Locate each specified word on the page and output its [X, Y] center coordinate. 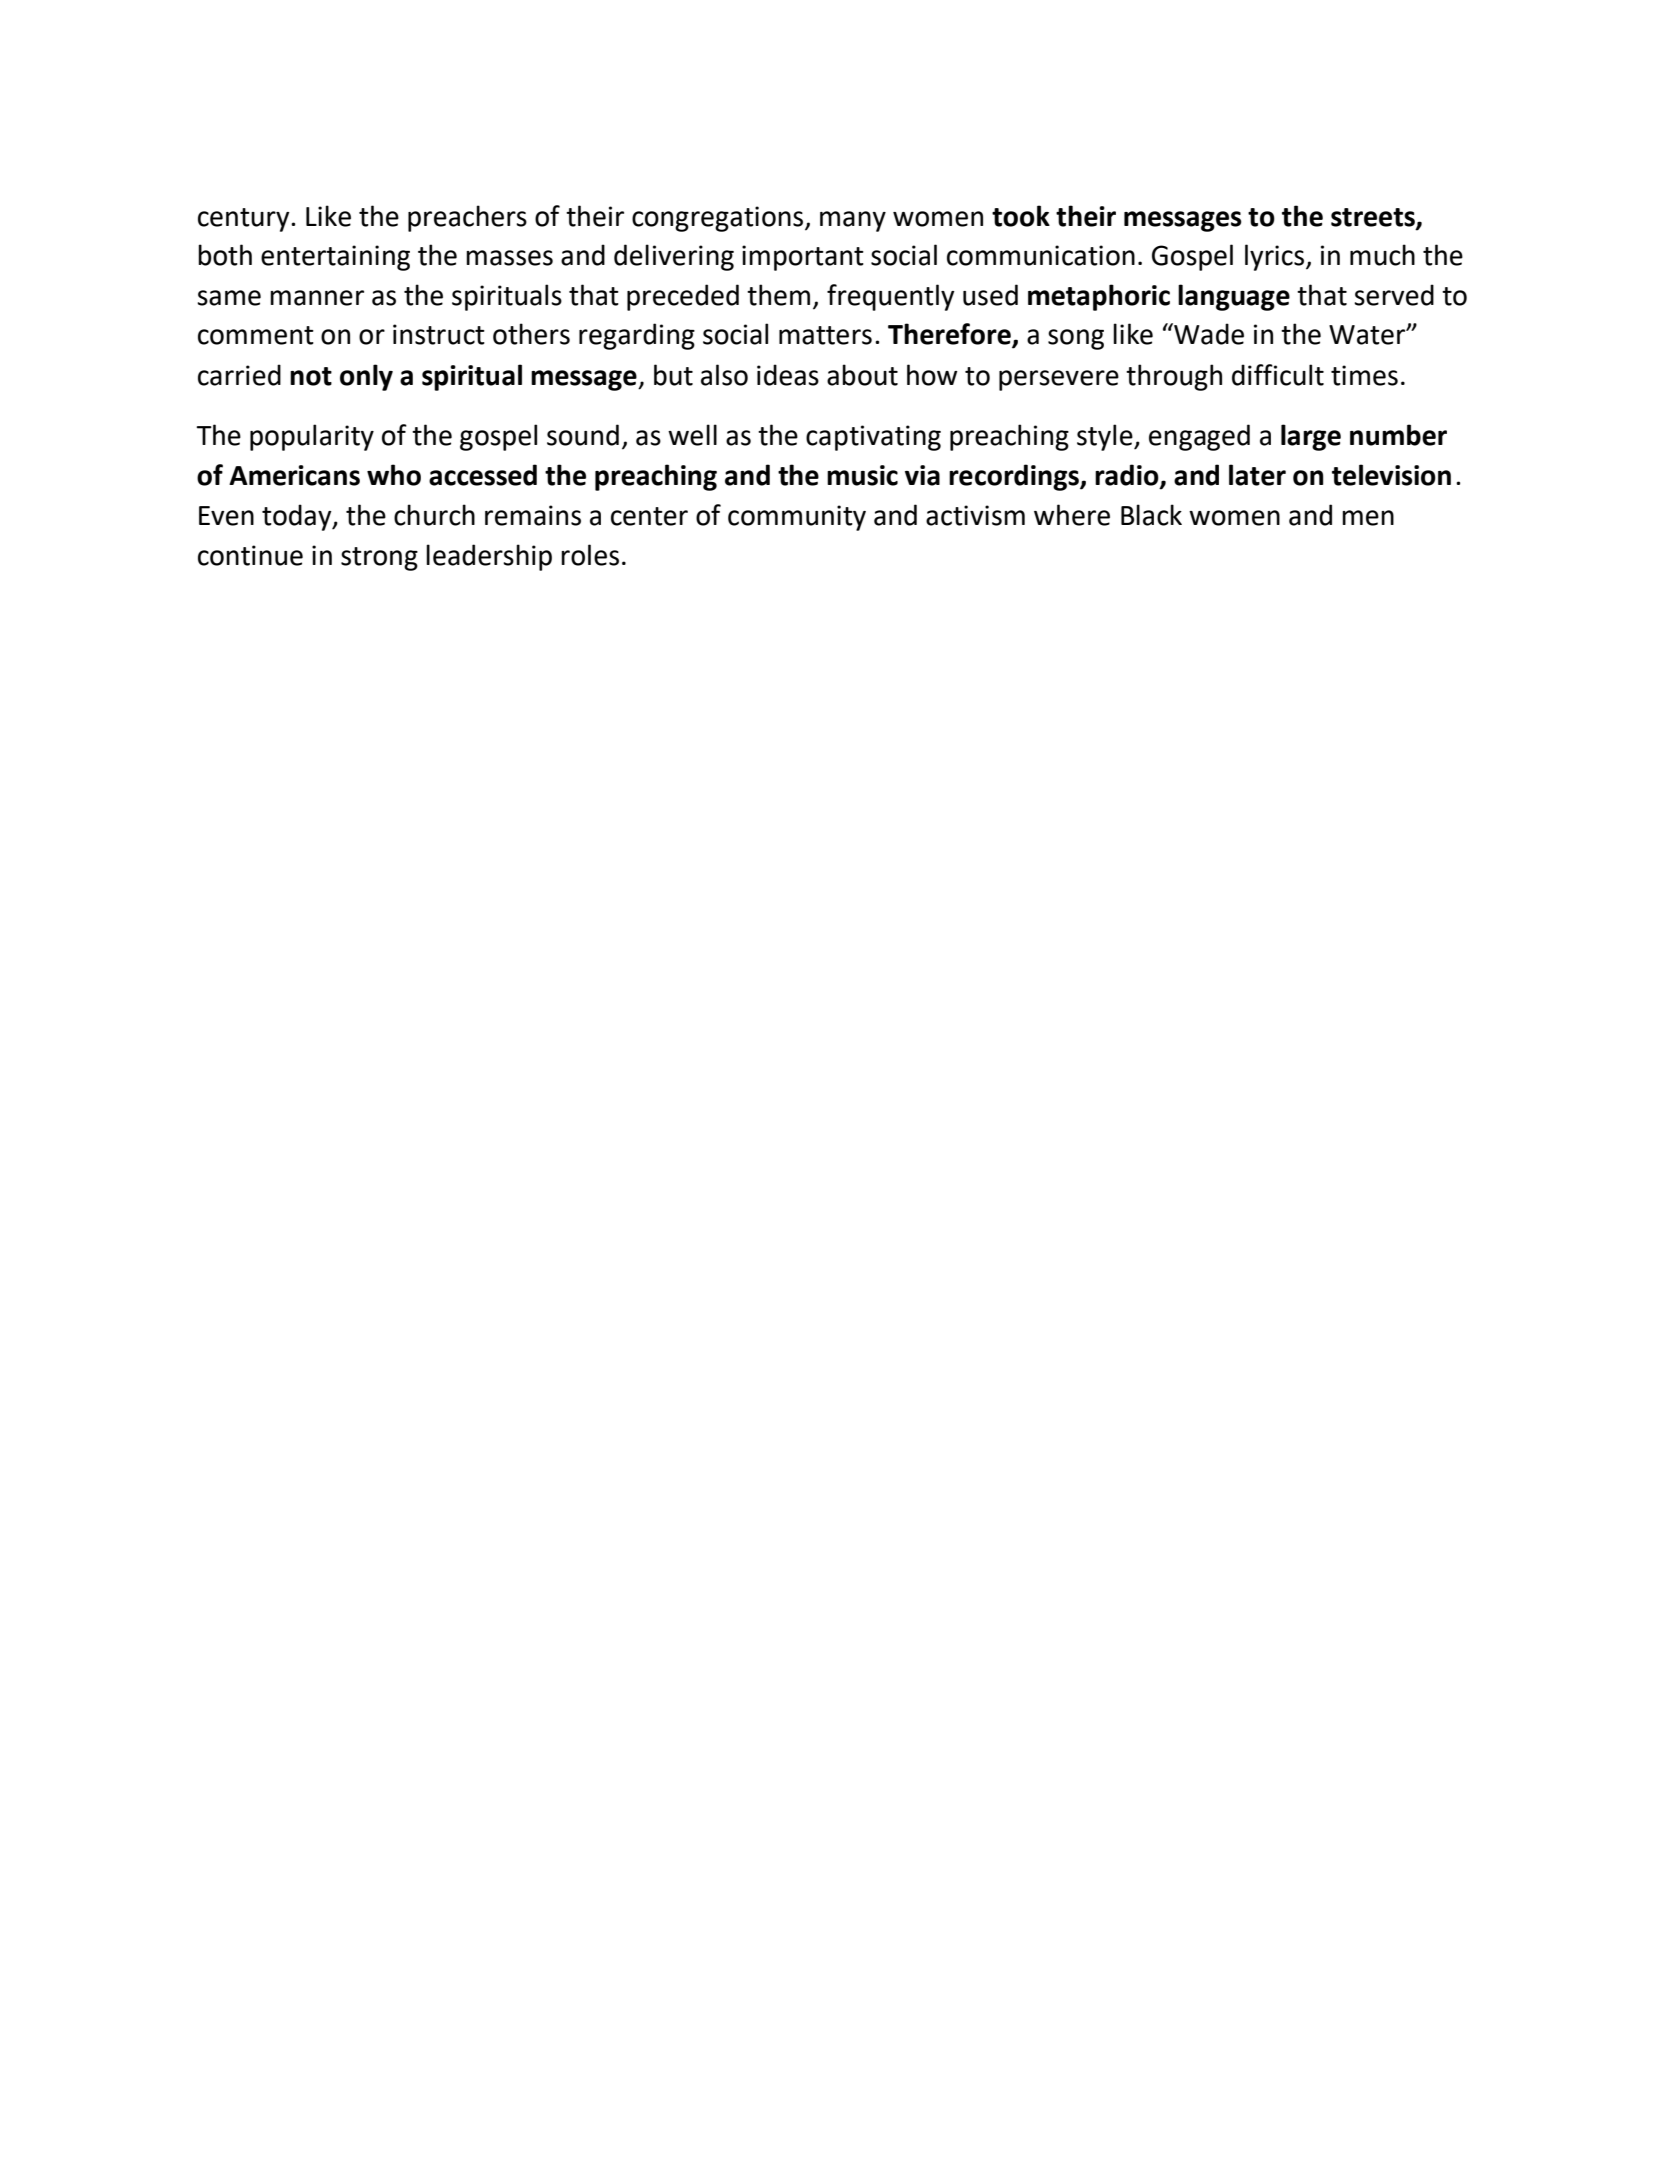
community [797, 518]
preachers [467, 218]
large [1311, 437]
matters [825, 335]
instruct [439, 334]
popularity [312, 437]
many [853, 221]
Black [1151, 515]
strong [379, 559]
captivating [873, 438]
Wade [1208, 334]
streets [1374, 218]
